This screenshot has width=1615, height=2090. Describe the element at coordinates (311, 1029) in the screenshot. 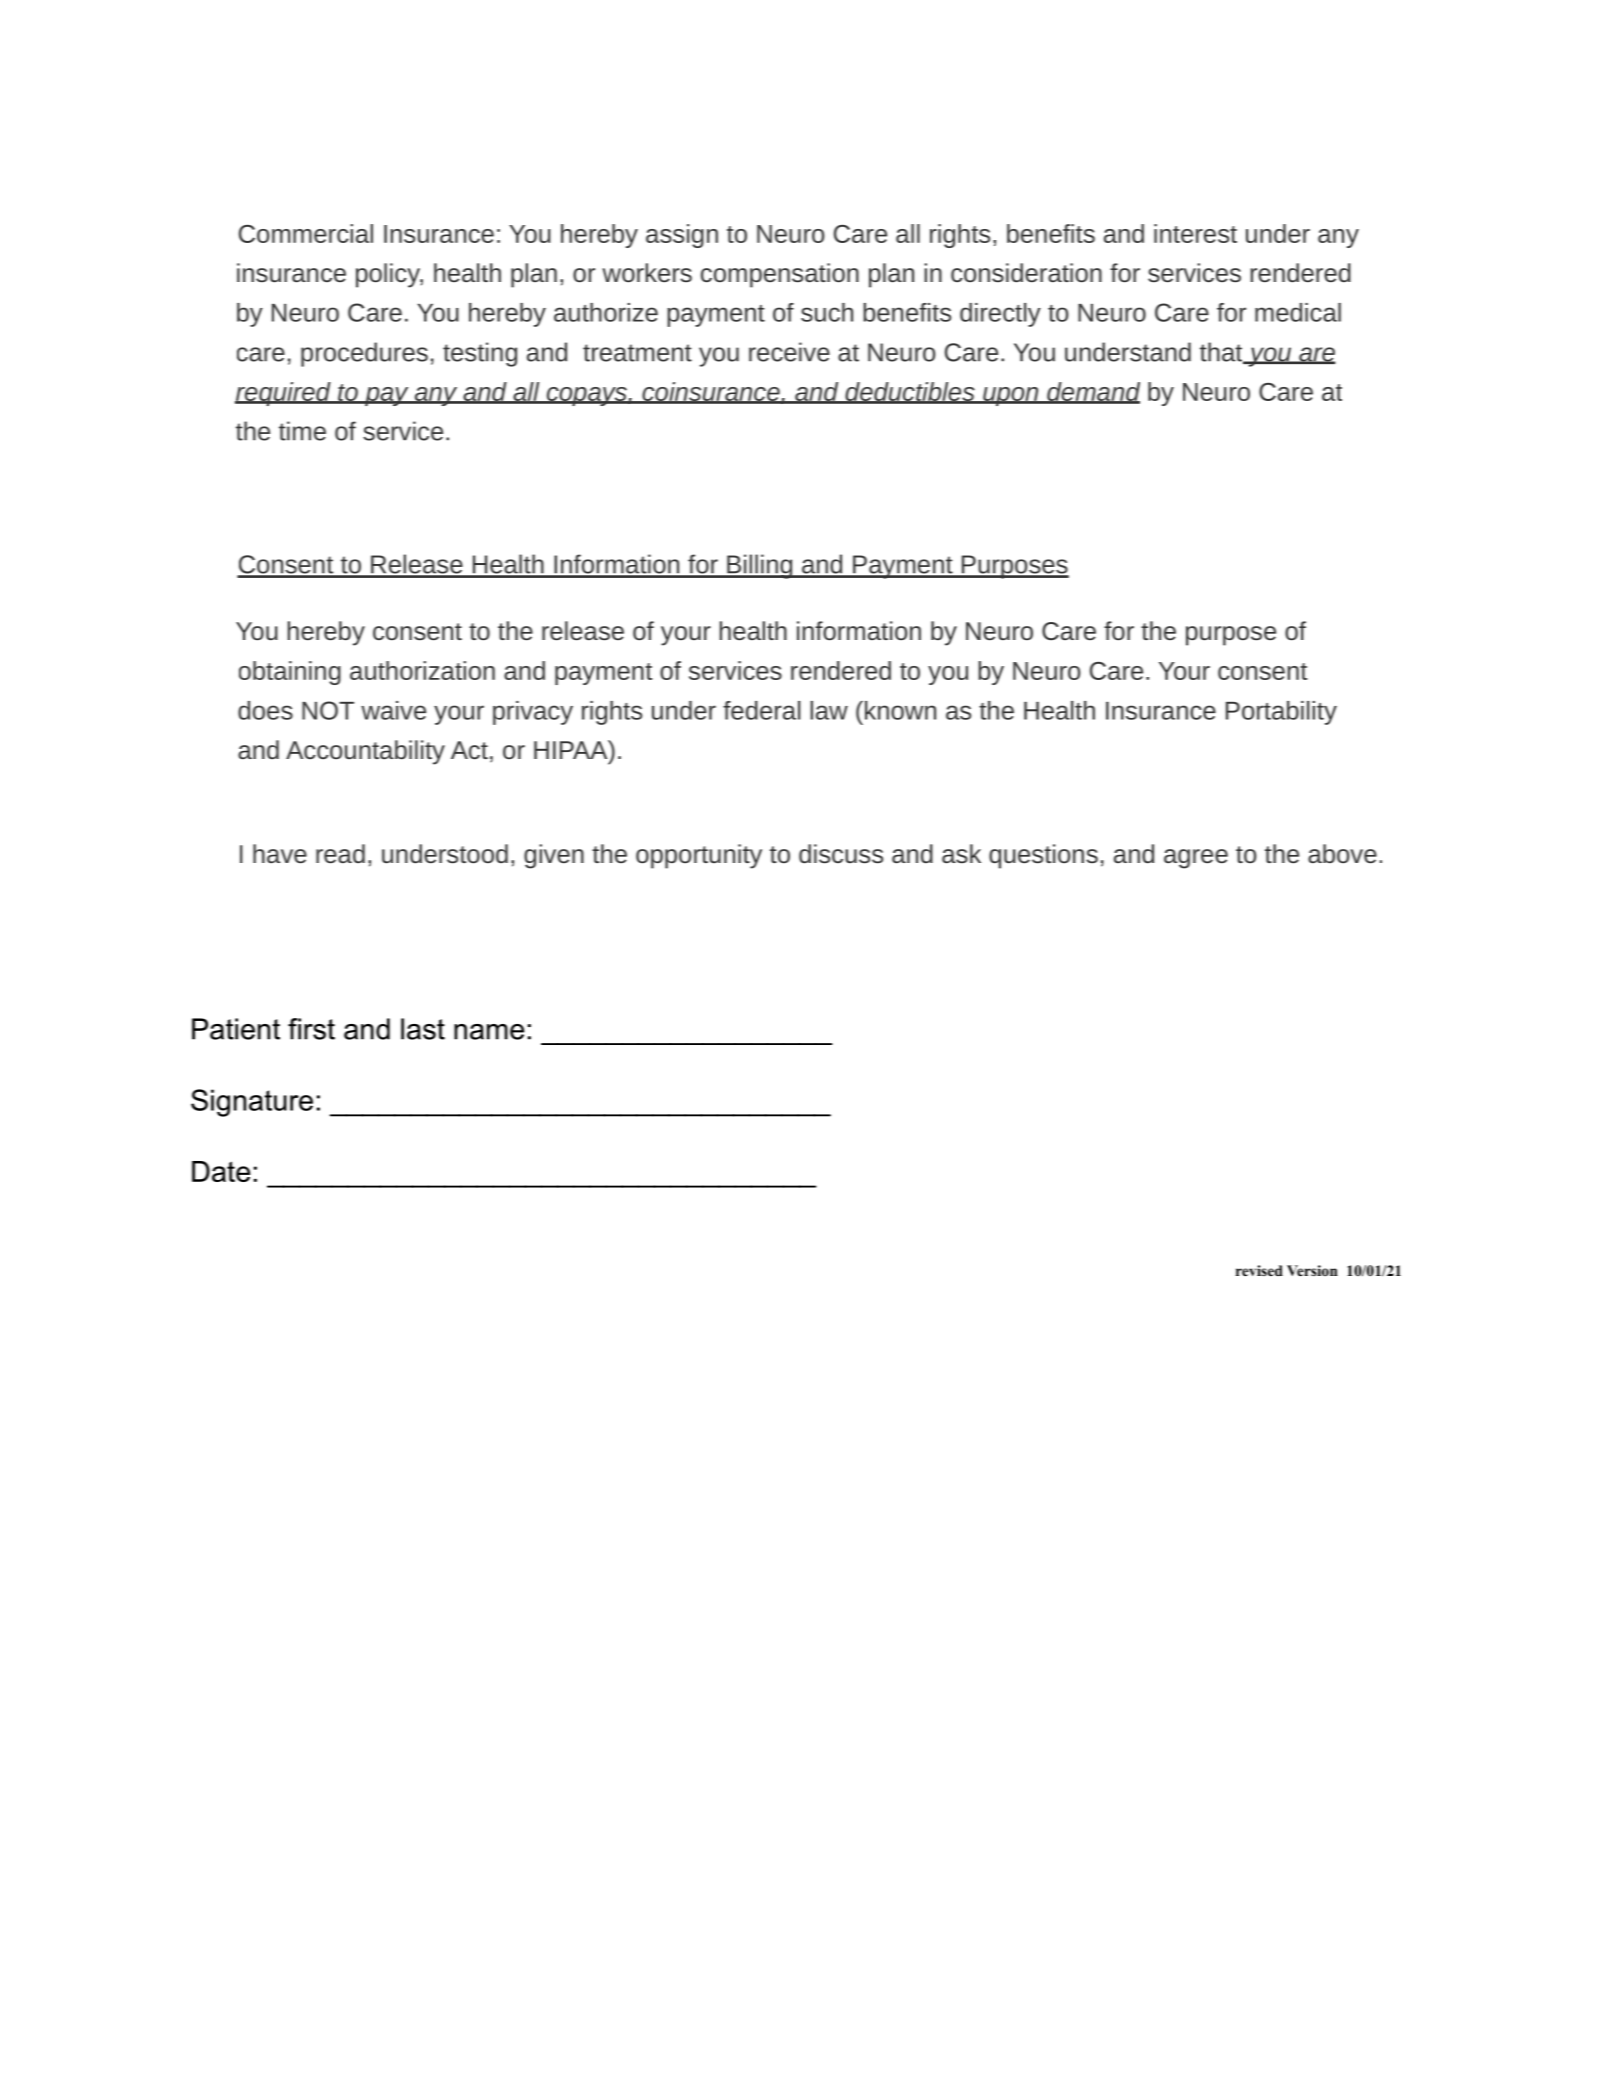

I see `first` at that location.
